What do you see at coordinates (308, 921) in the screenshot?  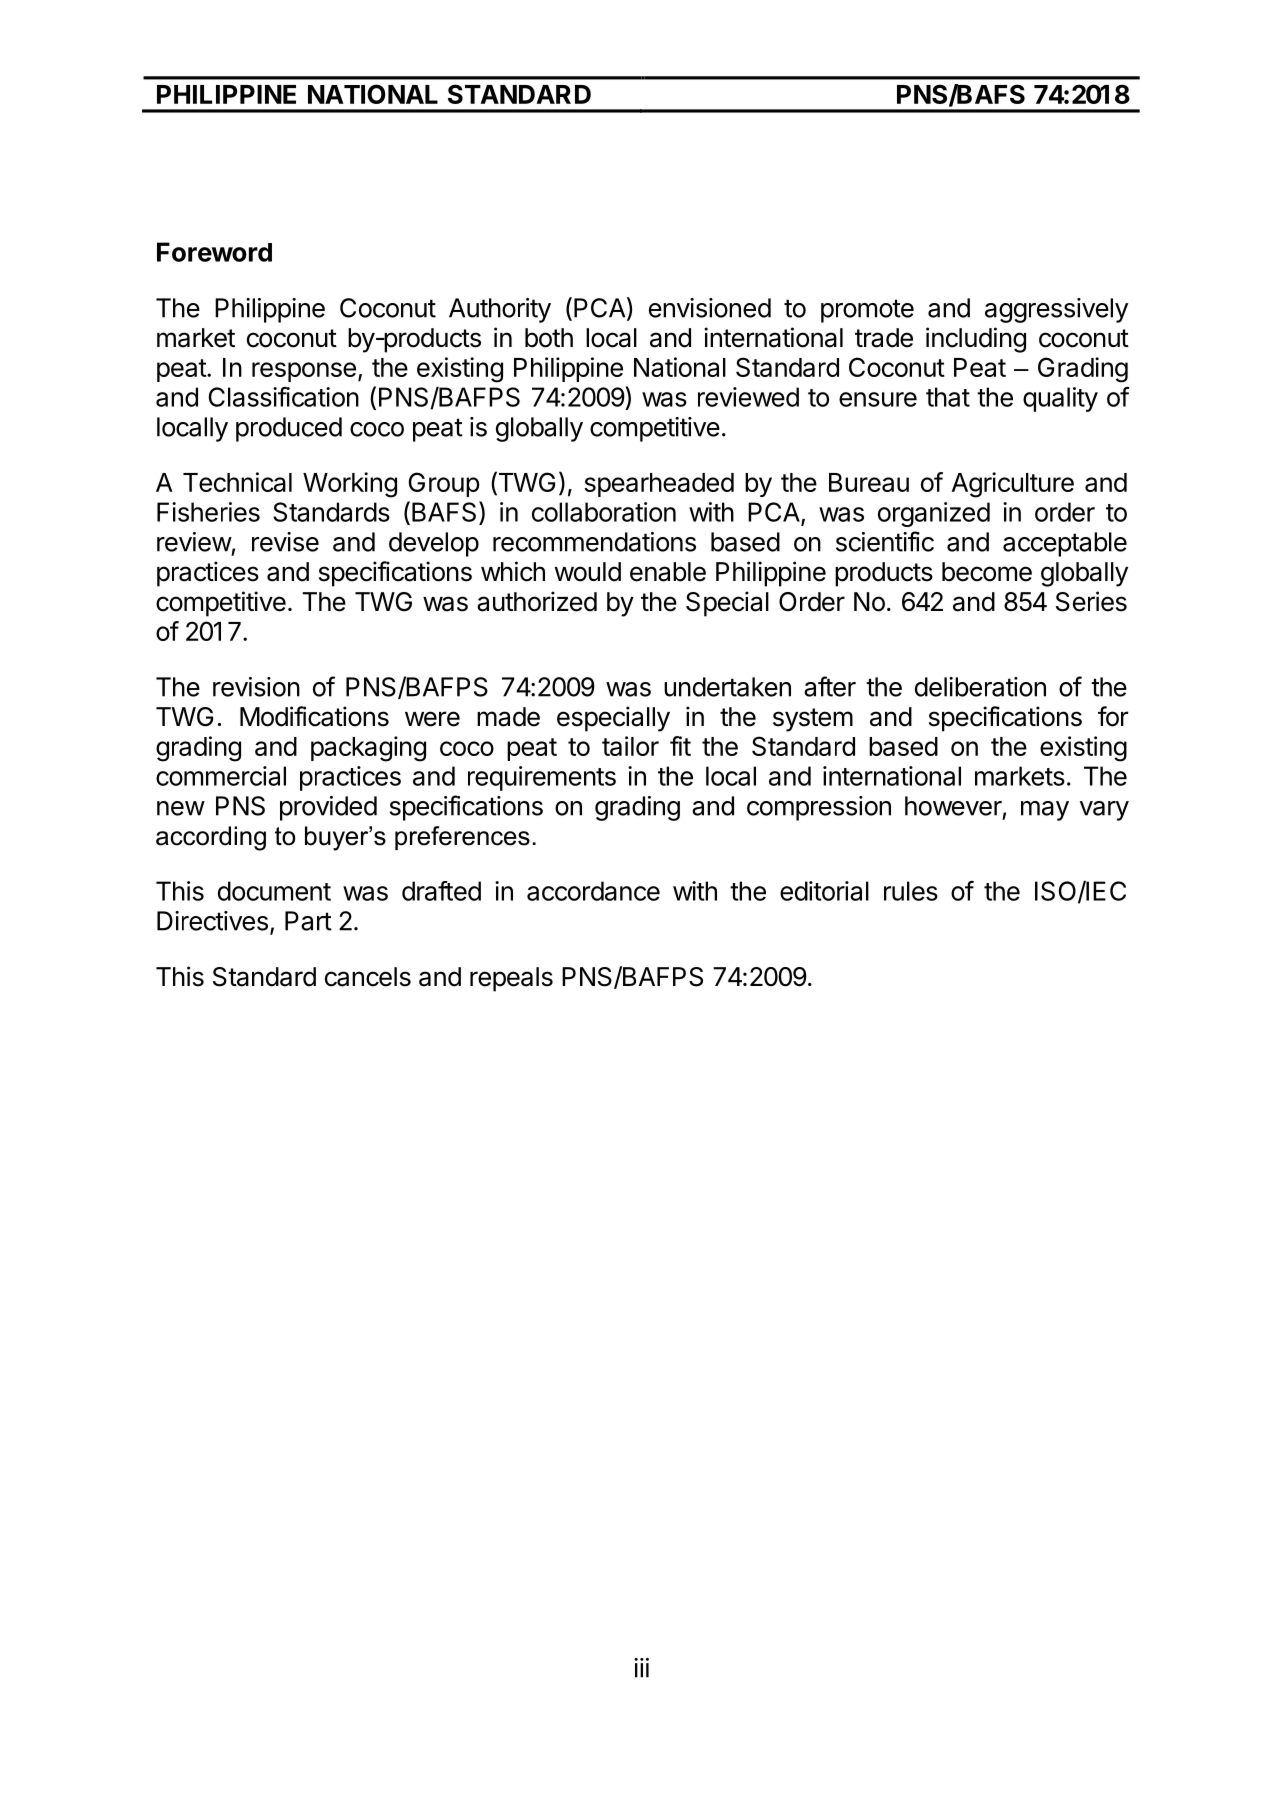 I see `Part` at bounding box center [308, 921].
